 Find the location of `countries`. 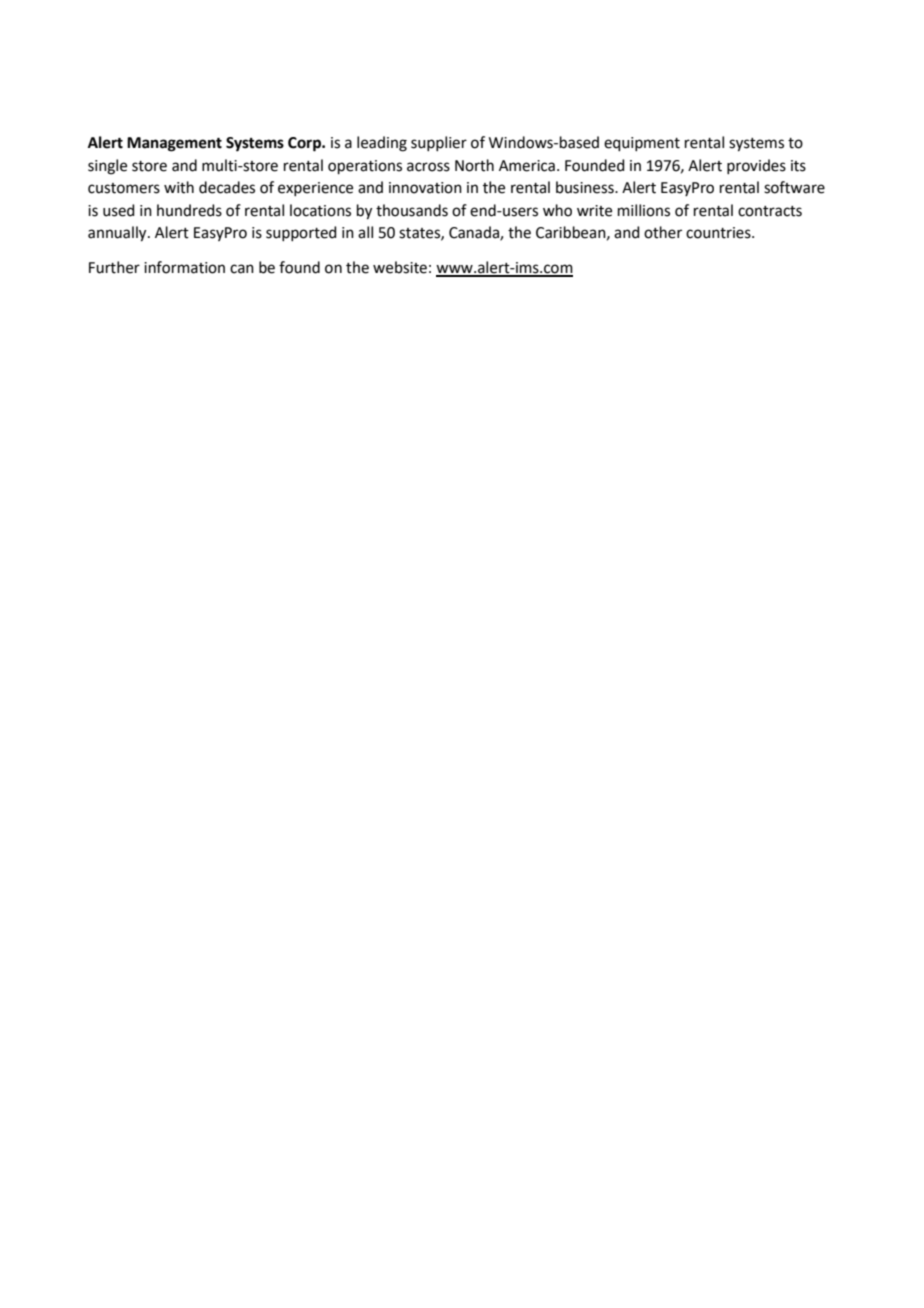

countries is located at coordinates (719, 233).
